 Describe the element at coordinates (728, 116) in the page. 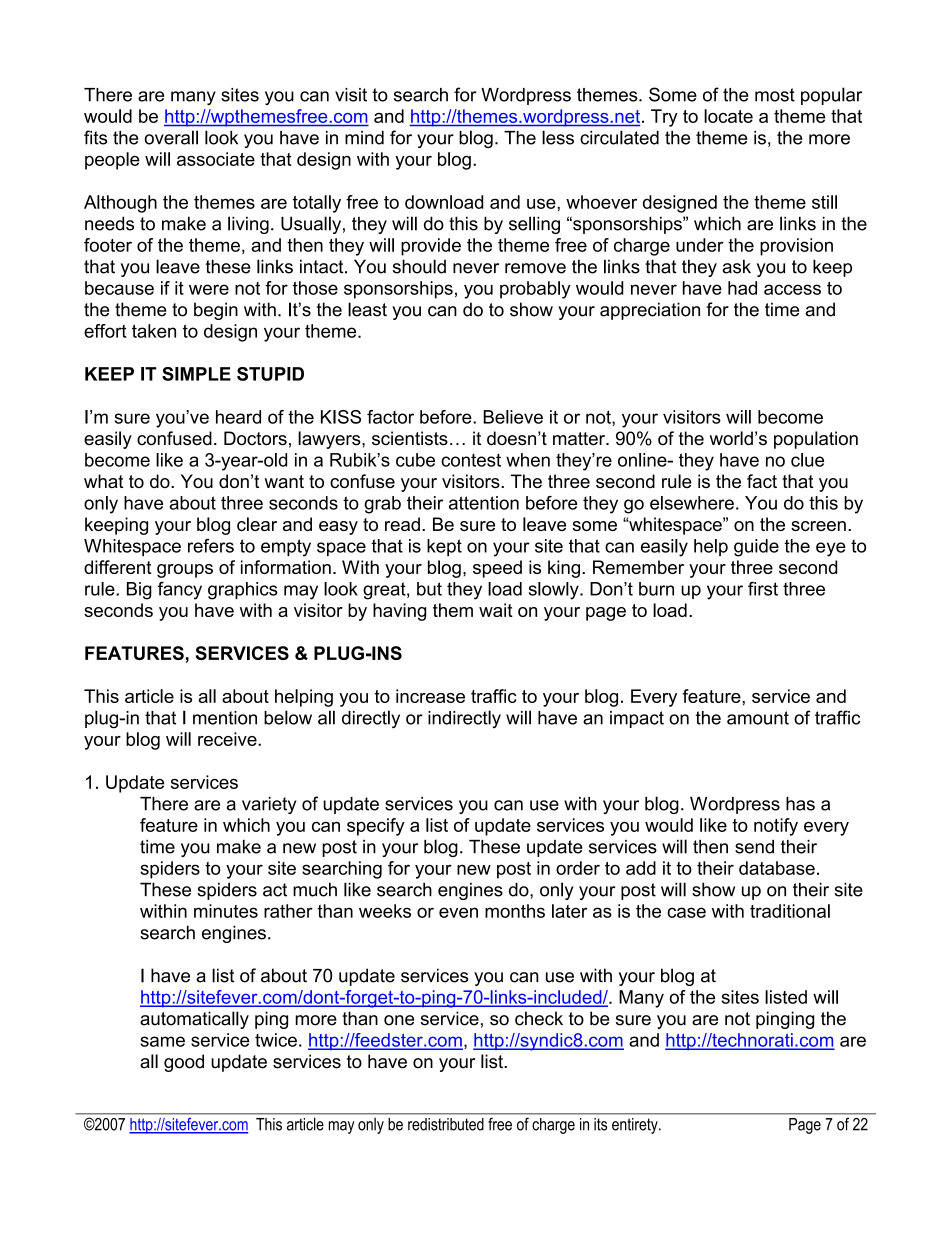

I see `locate` at that location.
